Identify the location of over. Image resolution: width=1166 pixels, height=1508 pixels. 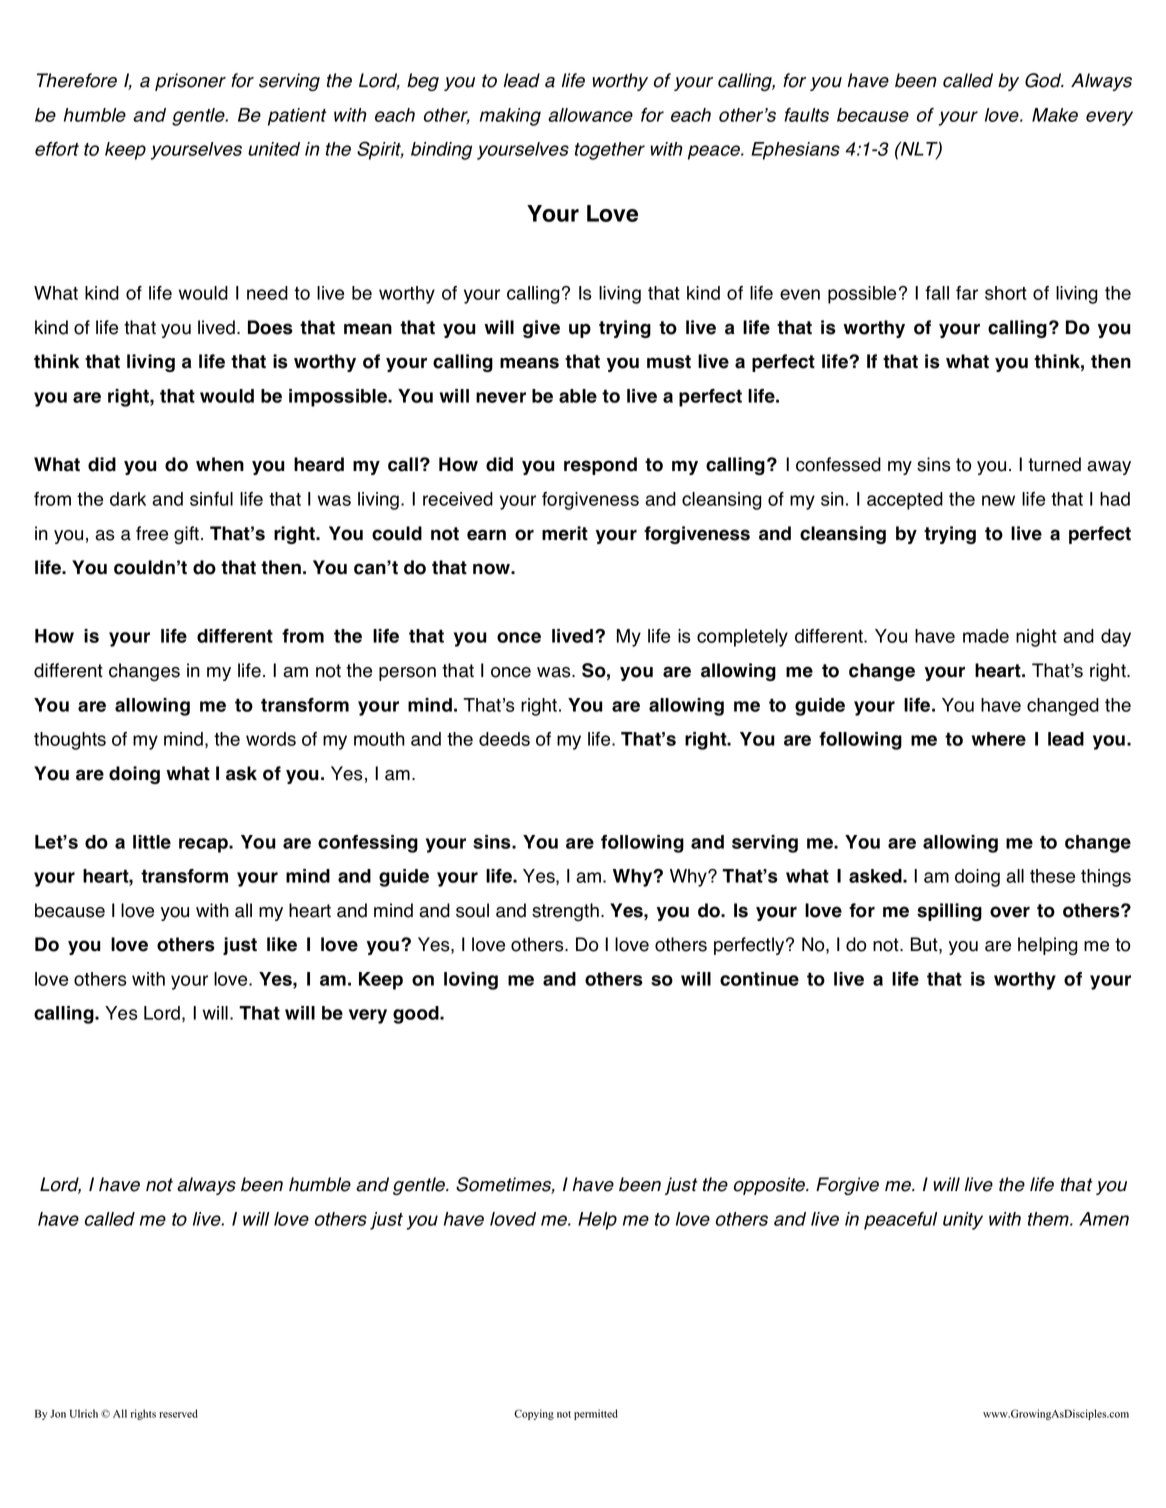
(1010, 912).
